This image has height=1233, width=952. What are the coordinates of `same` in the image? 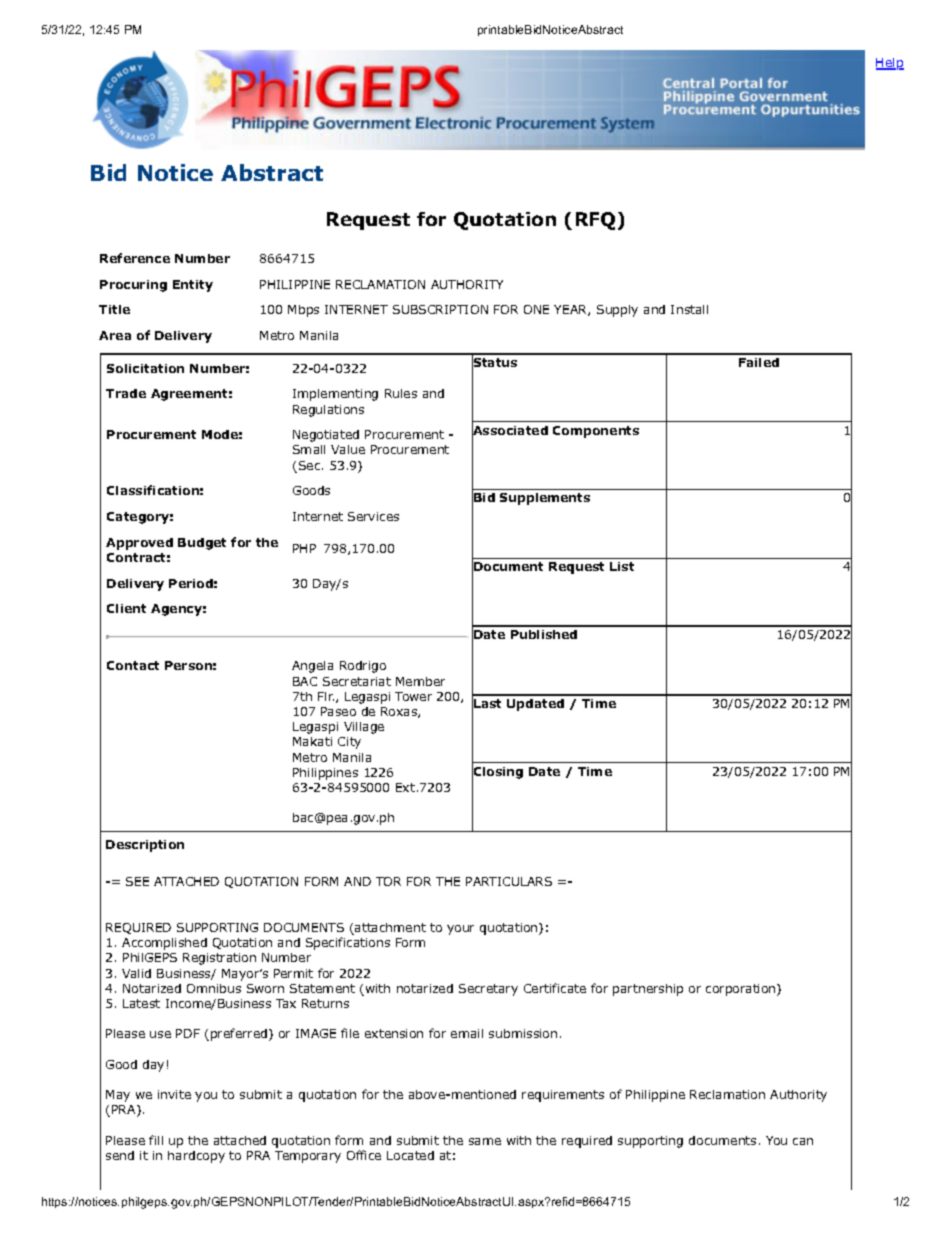 It's located at (485, 1141).
